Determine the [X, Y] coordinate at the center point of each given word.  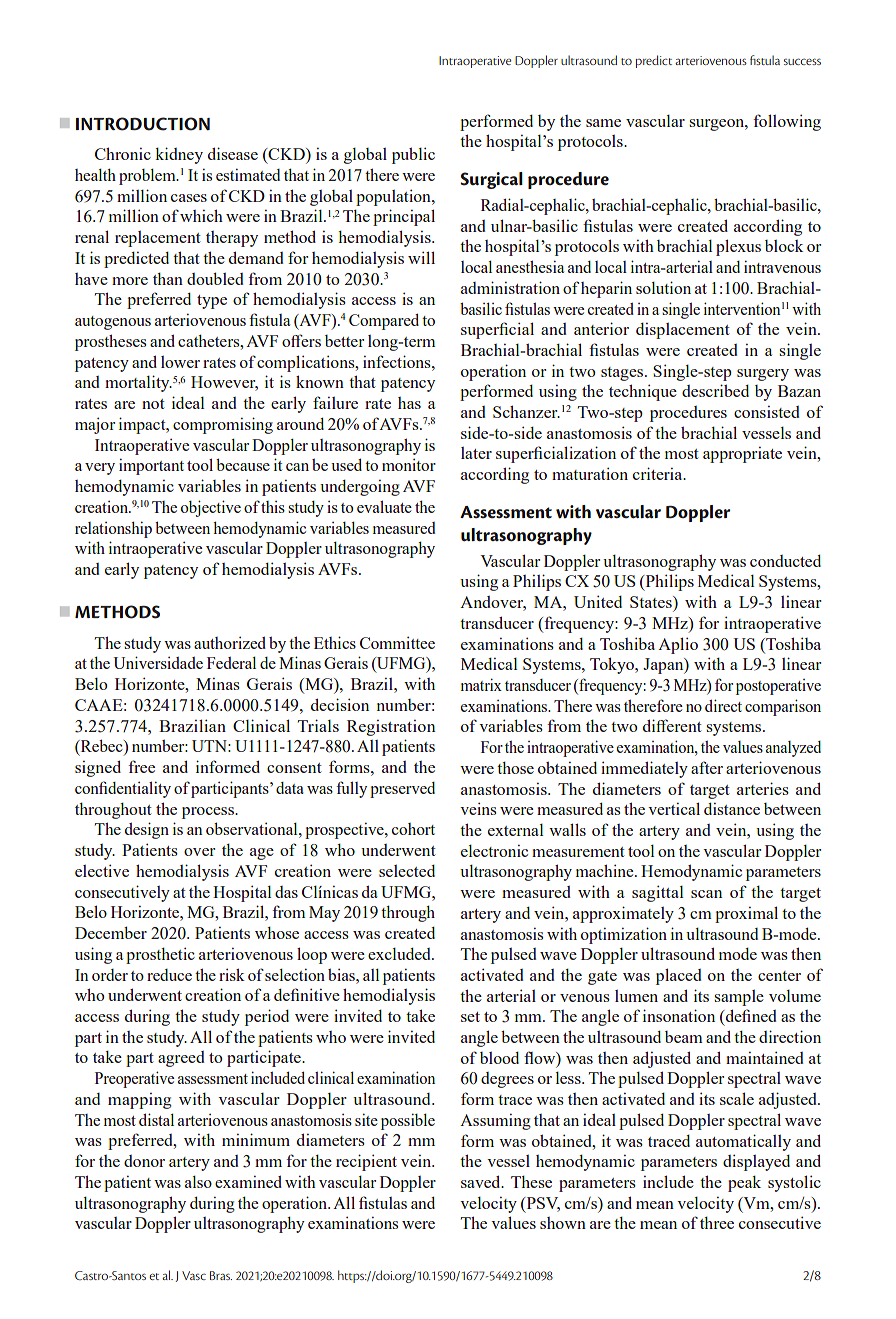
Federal [231, 663]
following [787, 122]
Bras [221, 1275]
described [715, 390]
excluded [400, 954]
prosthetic [160, 955]
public [413, 155]
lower [180, 362]
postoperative [778, 687]
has [409, 403]
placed [679, 976]
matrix [481, 684]
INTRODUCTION [143, 124]
